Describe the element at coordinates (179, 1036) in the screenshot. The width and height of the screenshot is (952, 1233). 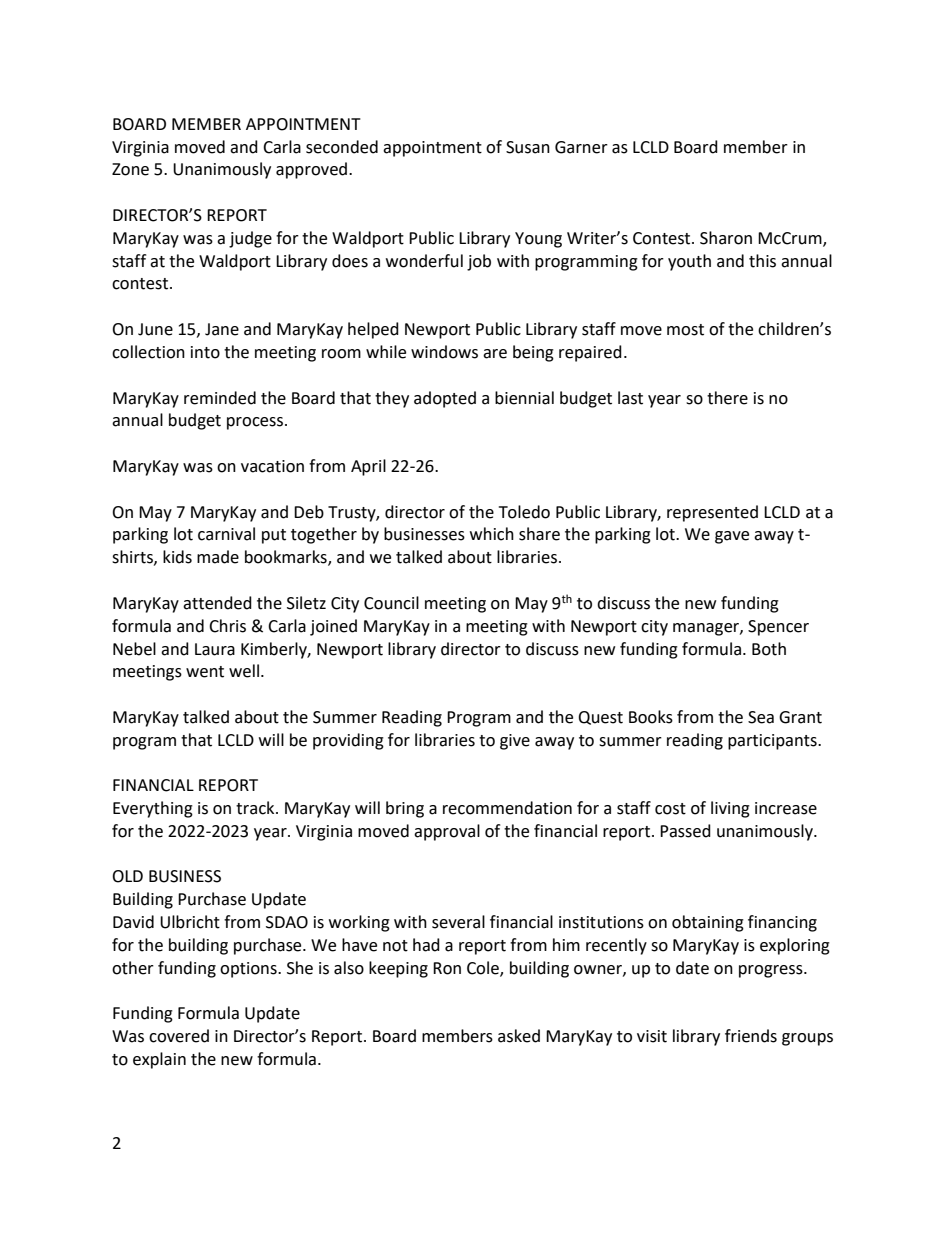
I see `covered` at that location.
